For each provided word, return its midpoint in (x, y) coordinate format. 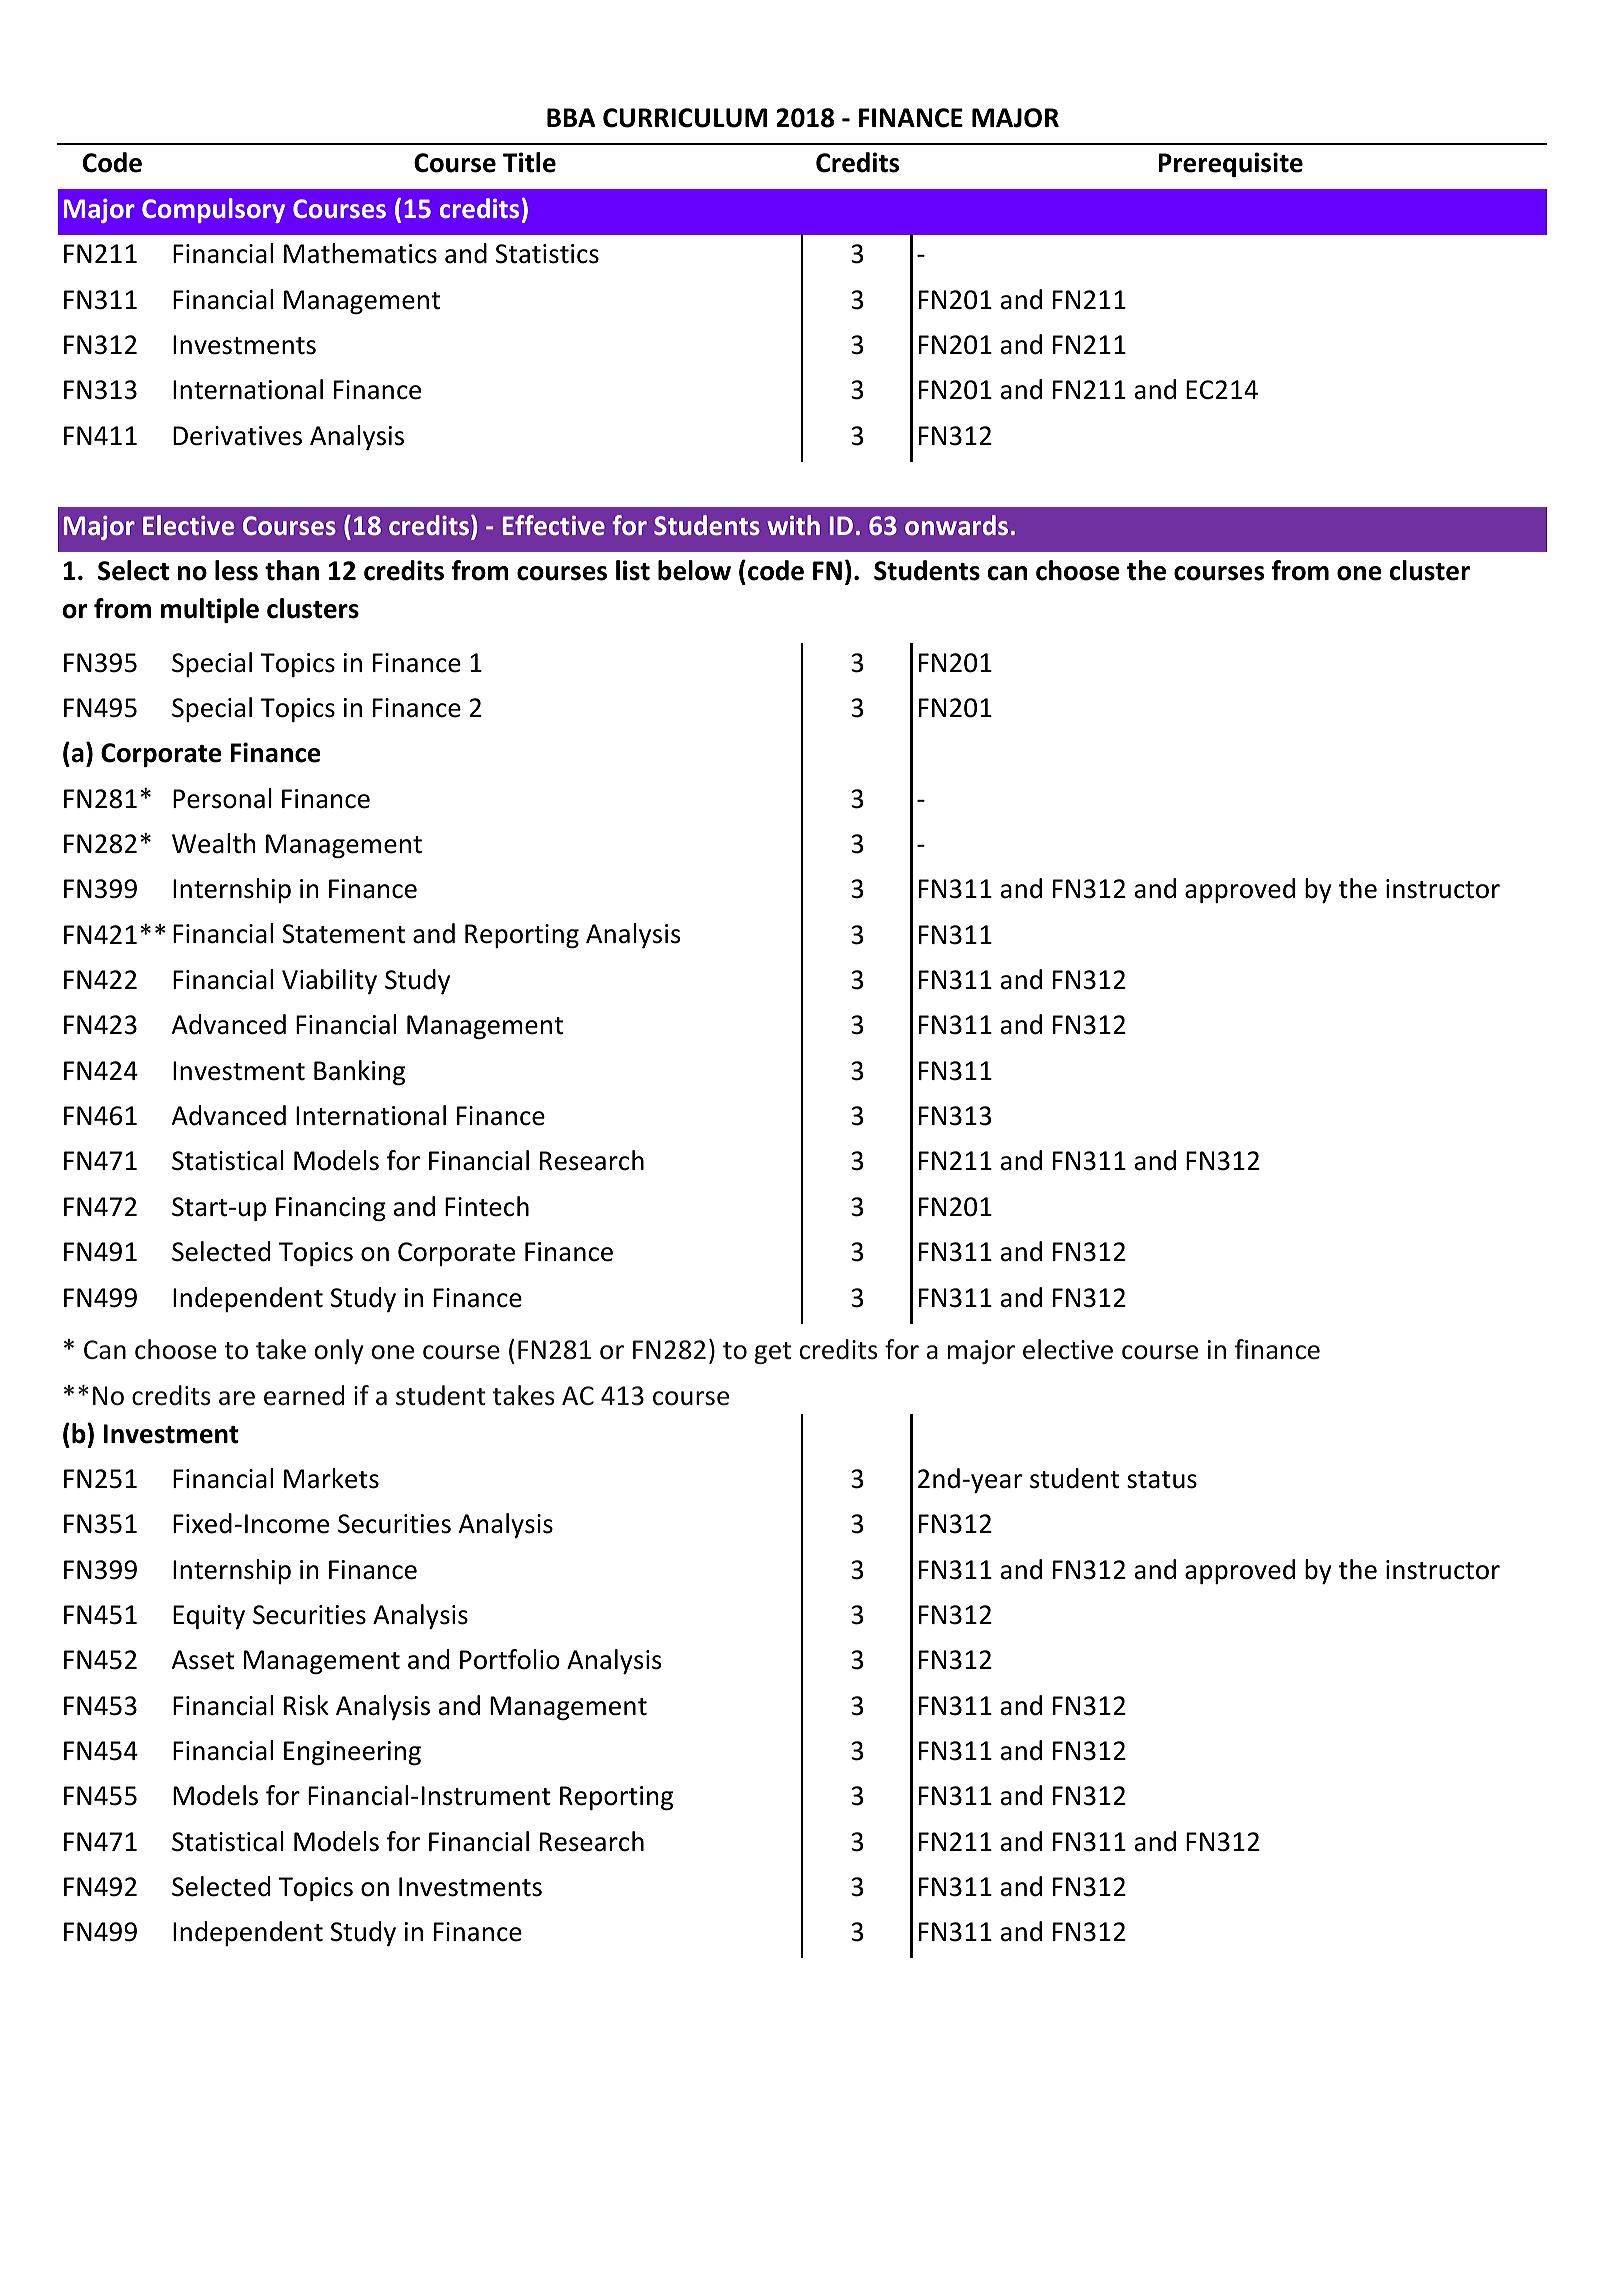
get (773, 1353)
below (694, 570)
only (339, 1351)
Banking (359, 1072)
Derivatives (237, 436)
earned (304, 1395)
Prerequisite (1230, 164)
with (793, 525)
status (1162, 1480)
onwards (956, 525)
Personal (222, 798)
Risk (306, 1705)
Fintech (487, 1206)
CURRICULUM (685, 118)
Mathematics (360, 253)
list (633, 570)
